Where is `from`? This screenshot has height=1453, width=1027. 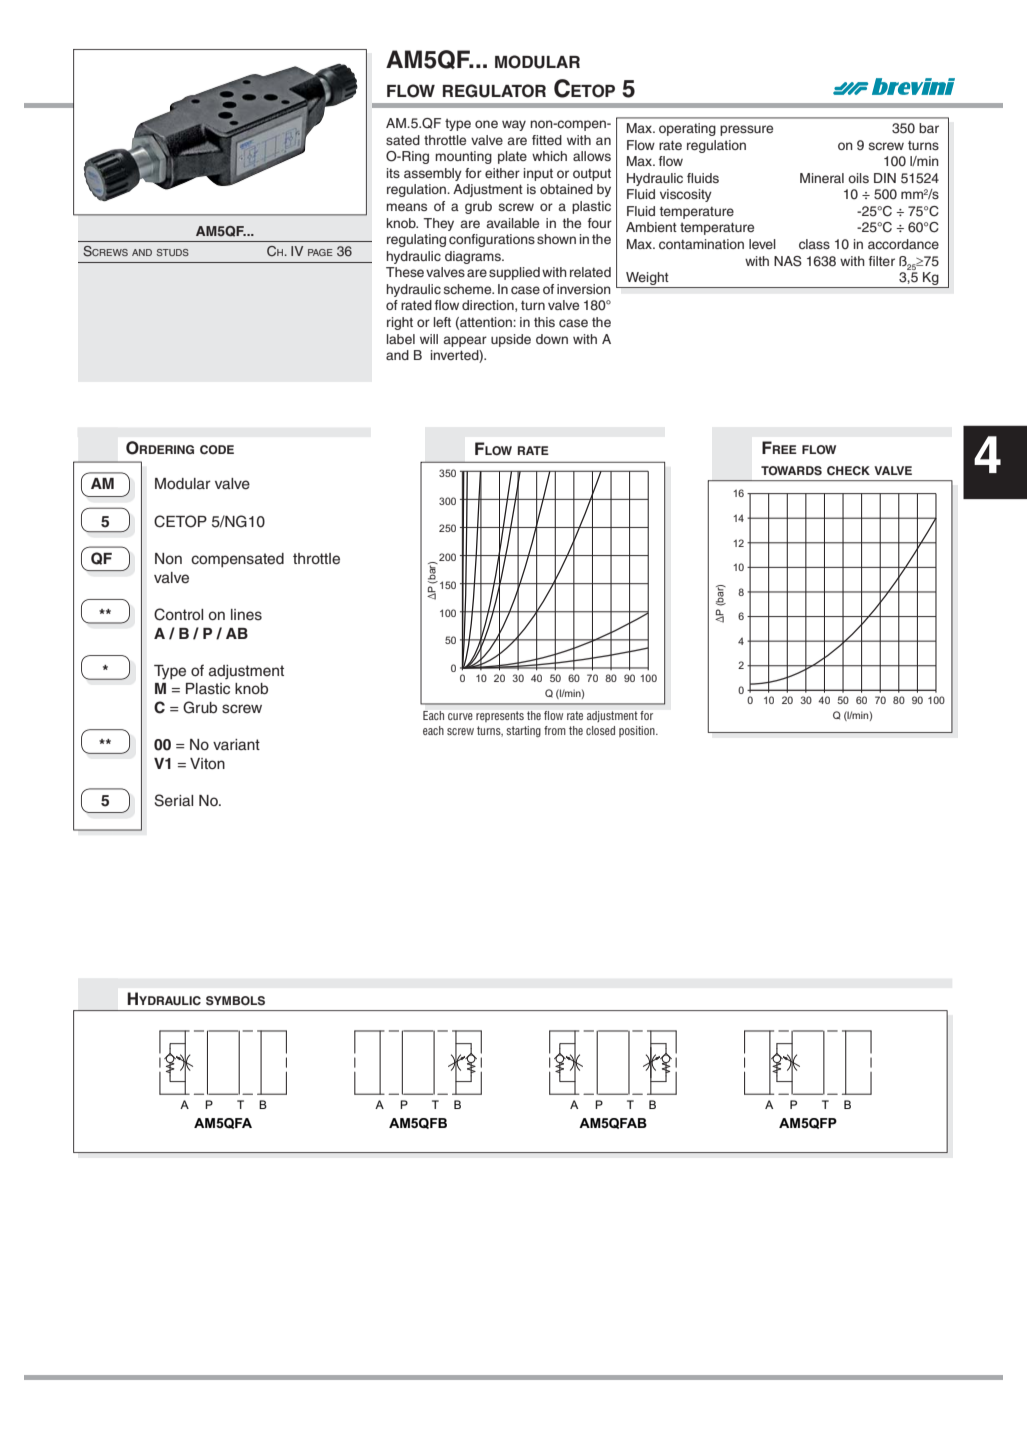 from is located at coordinates (555, 730).
